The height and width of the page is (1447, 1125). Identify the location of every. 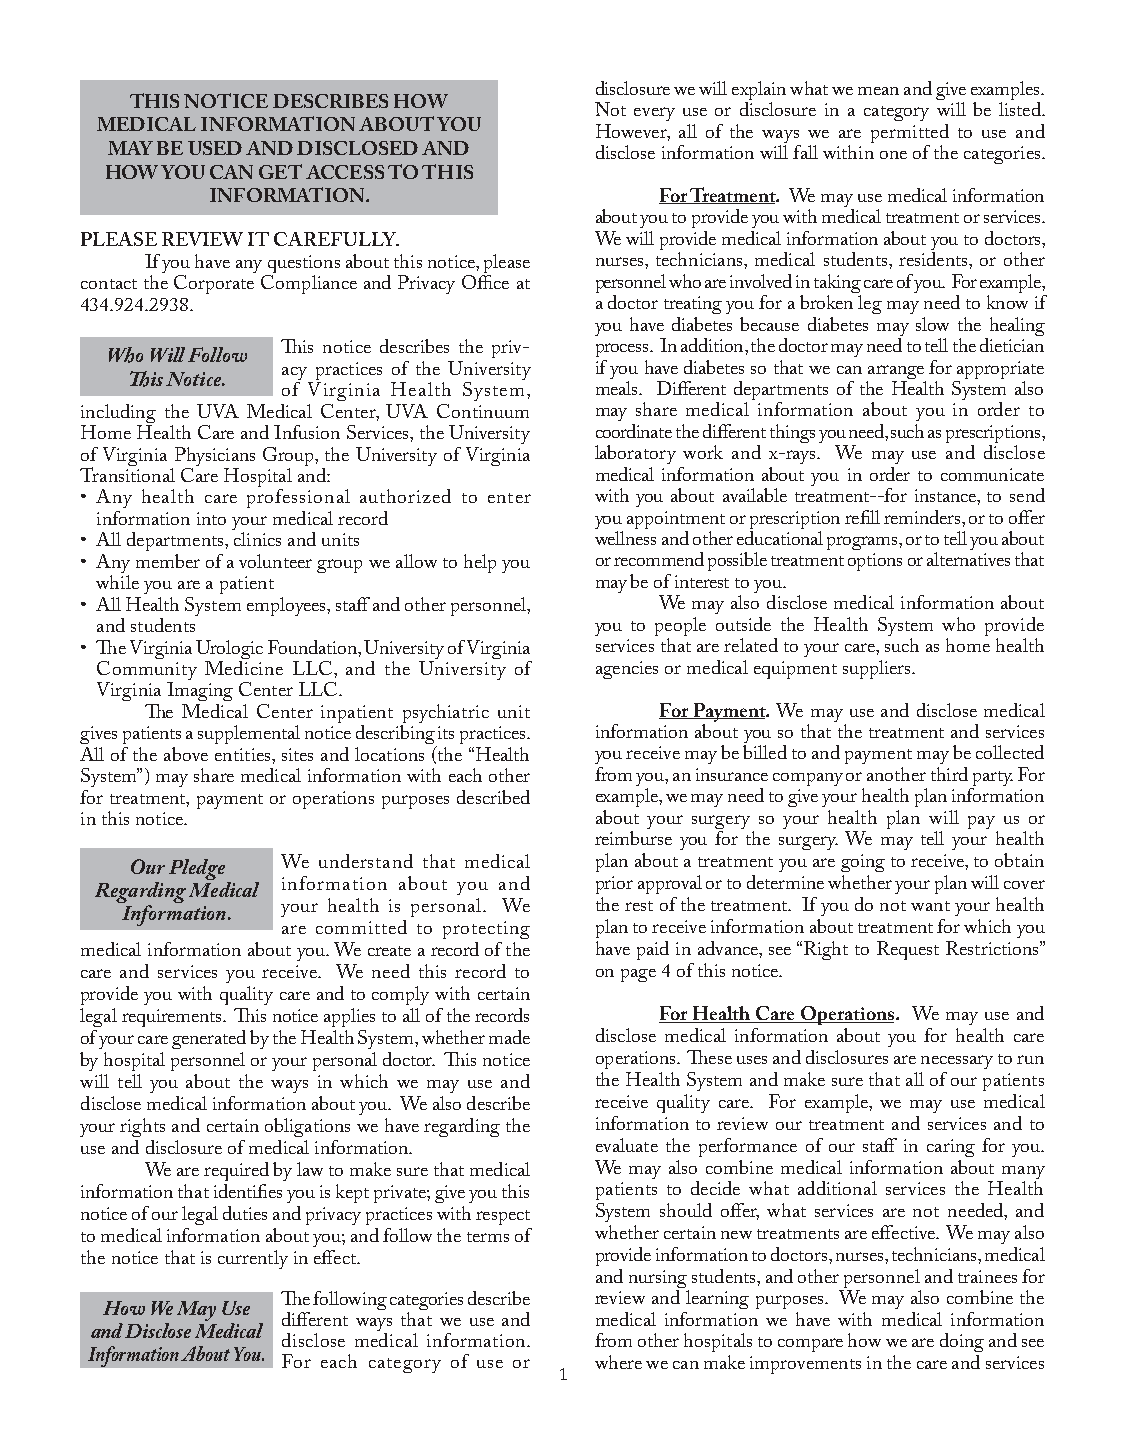
(654, 114).
